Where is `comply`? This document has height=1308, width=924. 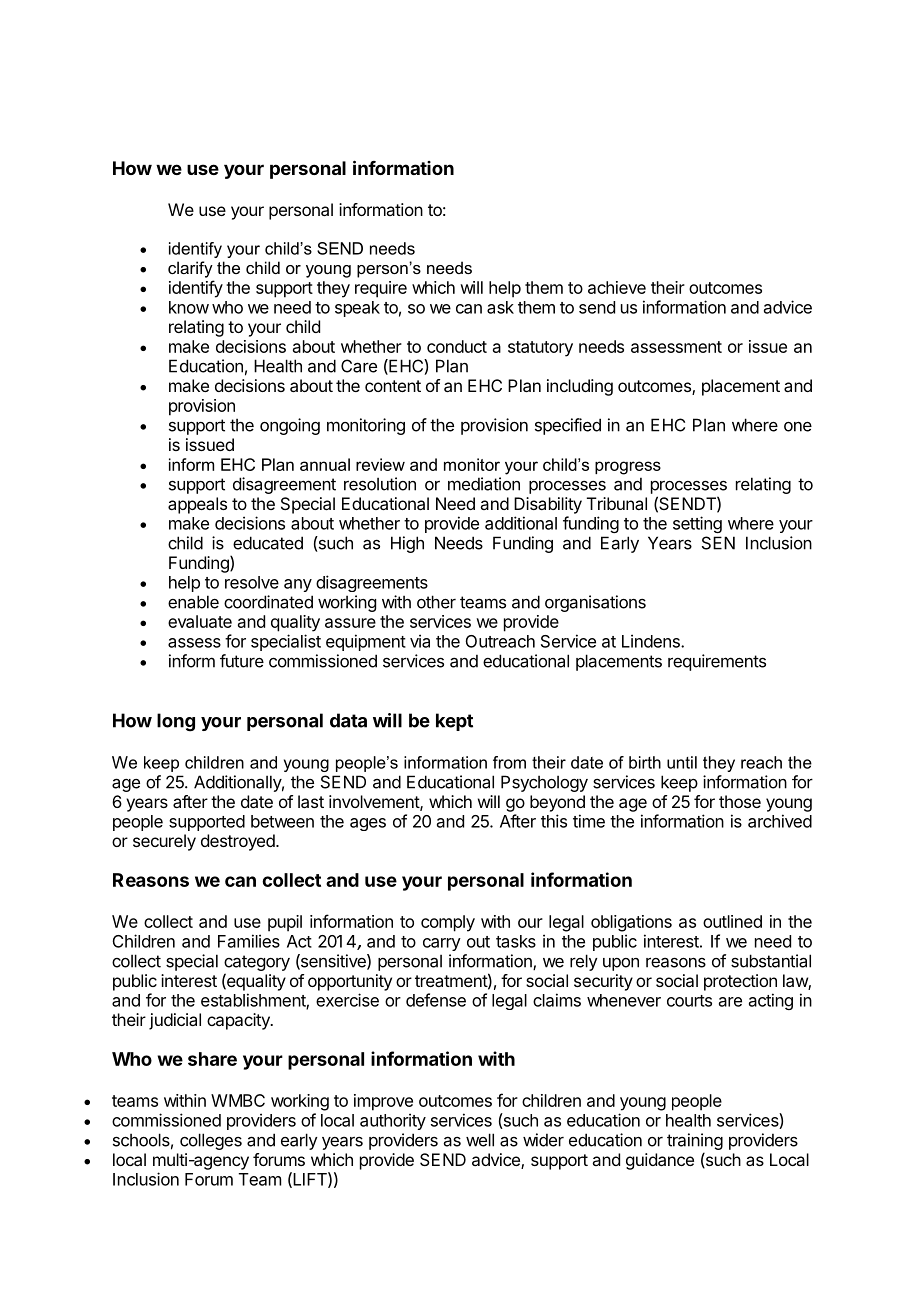
comply is located at coordinates (448, 923).
